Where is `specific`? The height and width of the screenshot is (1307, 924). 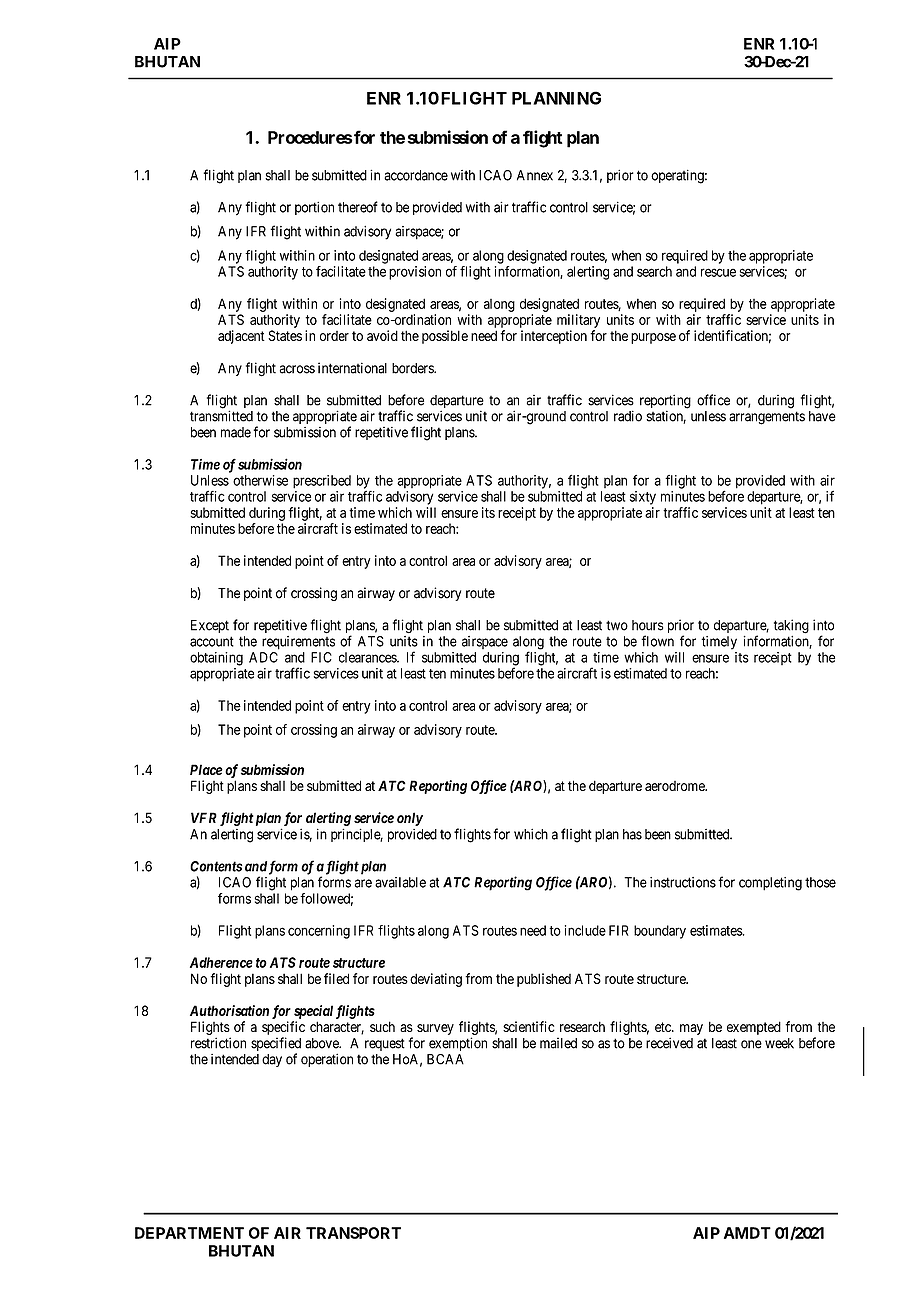 specific is located at coordinates (283, 1028).
